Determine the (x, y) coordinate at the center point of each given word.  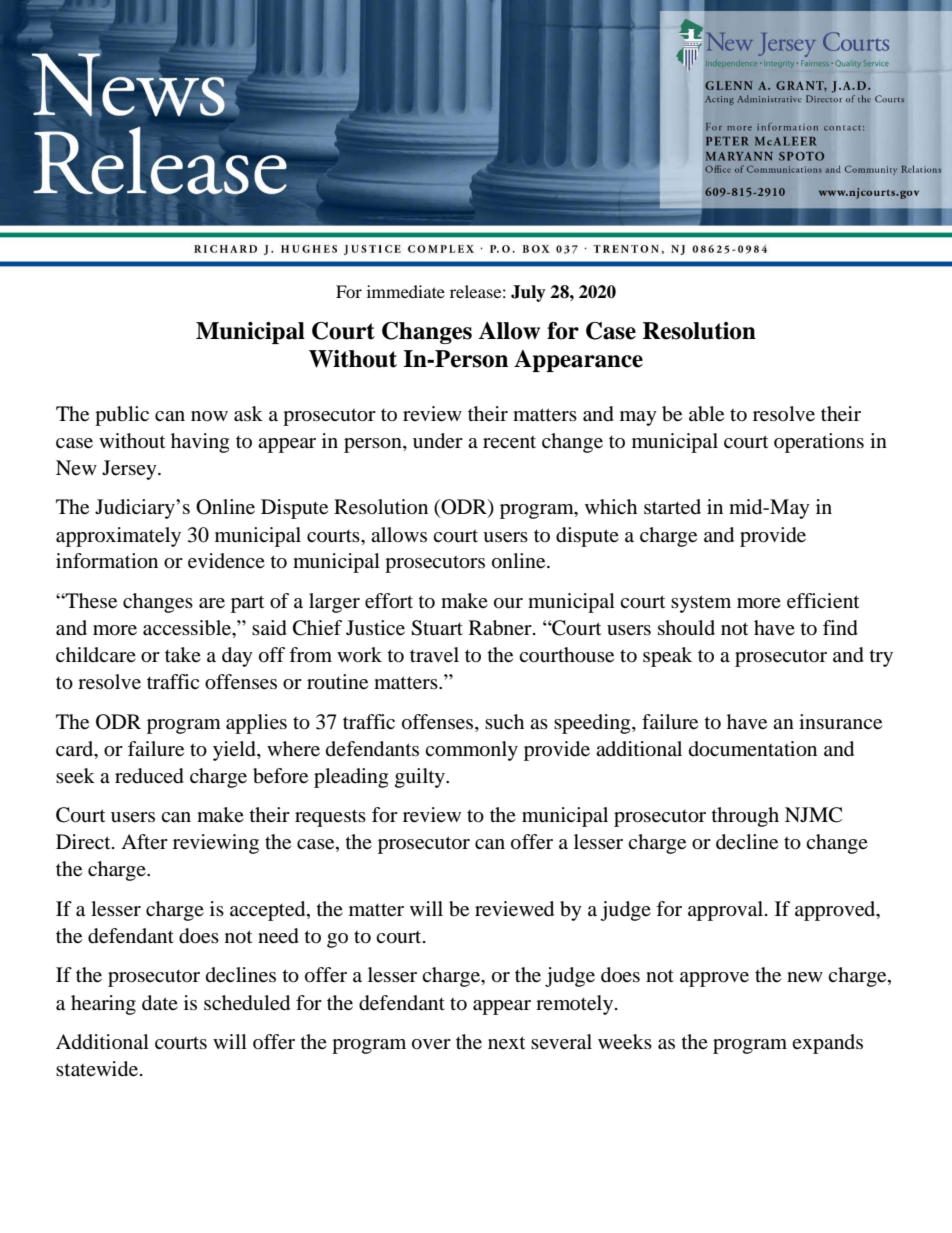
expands (827, 1044)
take (183, 655)
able (706, 414)
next (506, 1043)
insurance (840, 722)
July (528, 293)
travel (434, 655)
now (209, 416)
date (160, 1003)
